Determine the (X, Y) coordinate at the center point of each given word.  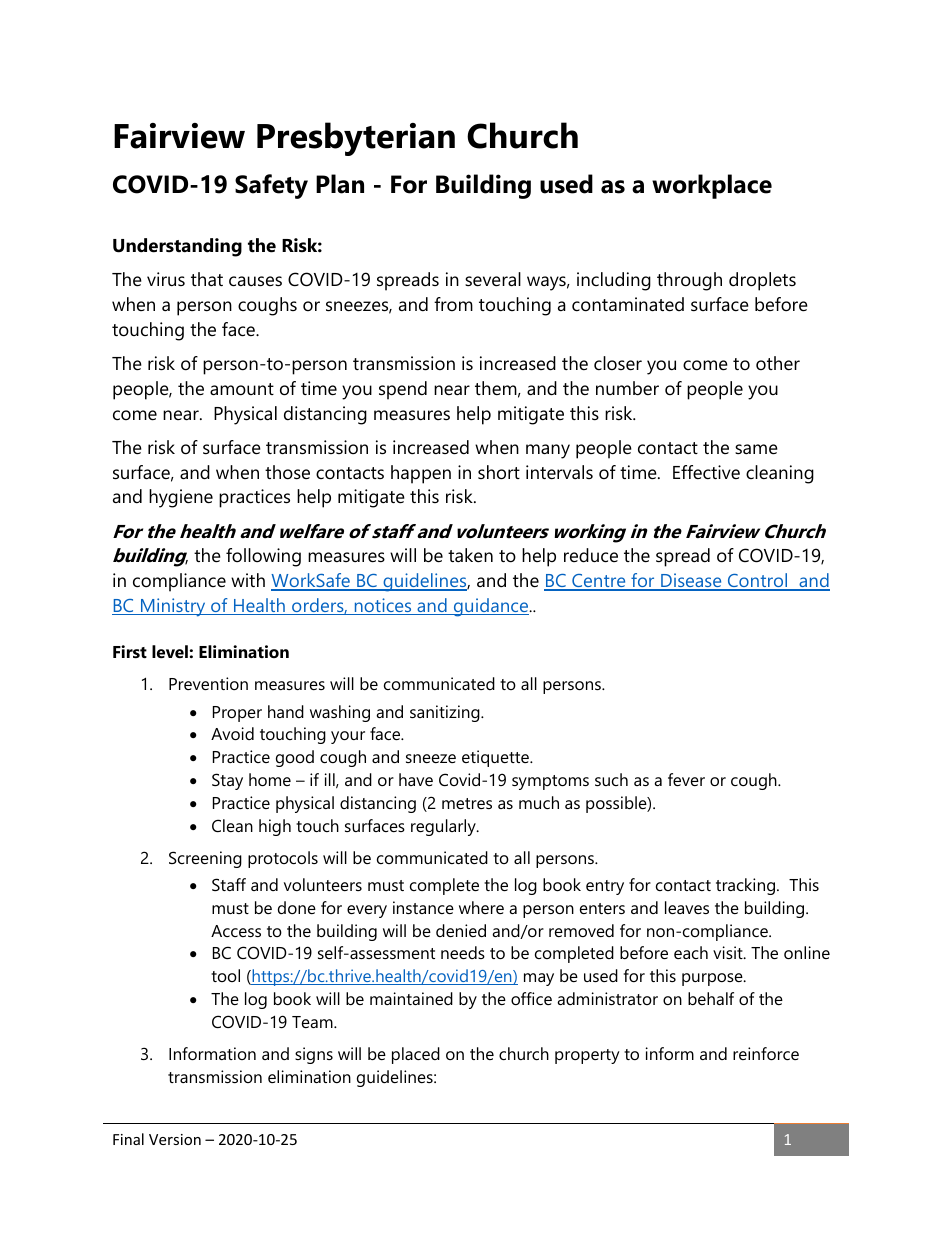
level (170, 651)
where (481, 907)
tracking (747, 886)
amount (242, 389)
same (756, 449)
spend (403, 390)
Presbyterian (356, 139)
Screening (205, 859)
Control (757, 581)
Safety (271, 186)
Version (175, 1139)
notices (383, 606)
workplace (712, 186)
